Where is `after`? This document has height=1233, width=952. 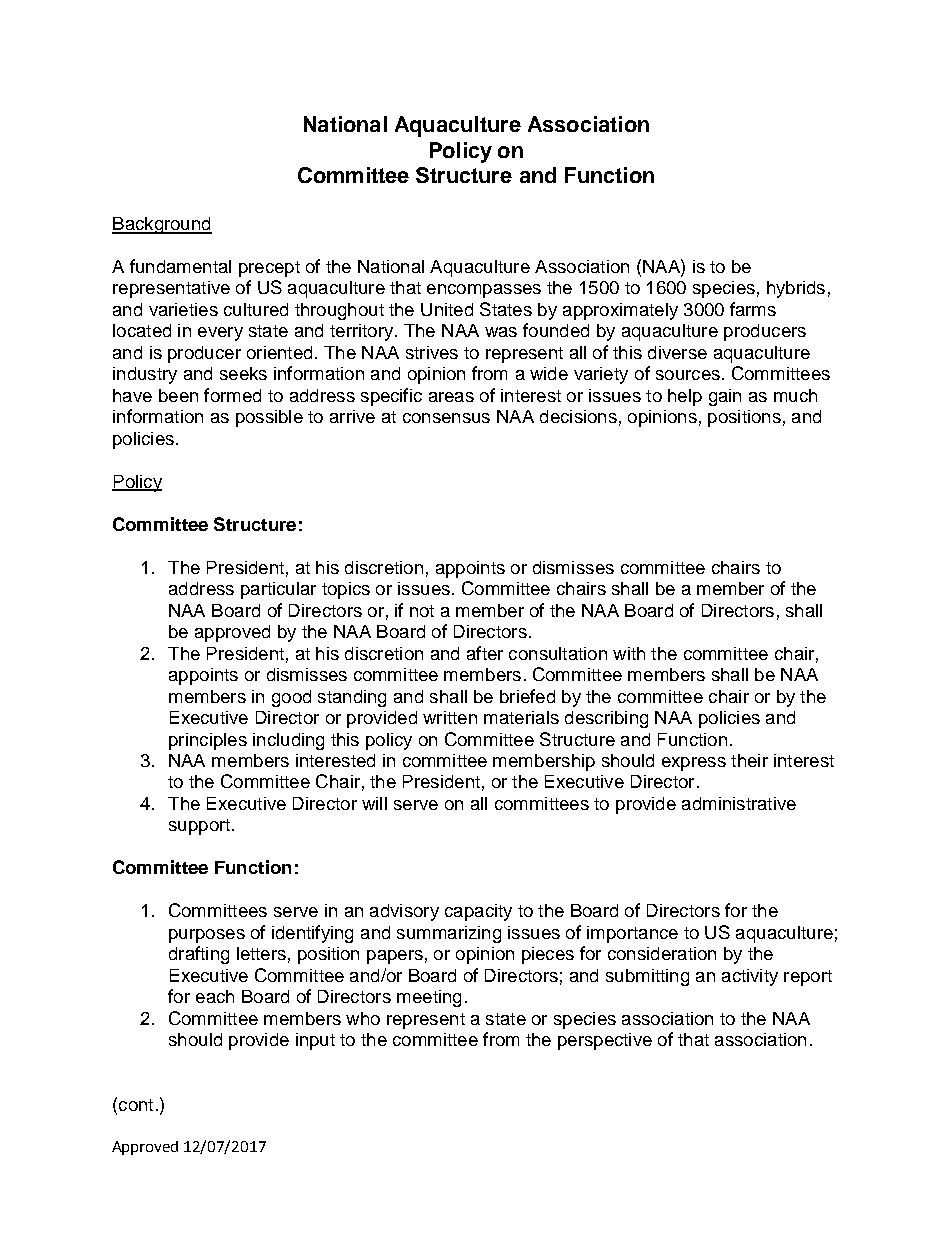
after is located at coordinates (485, 653).
